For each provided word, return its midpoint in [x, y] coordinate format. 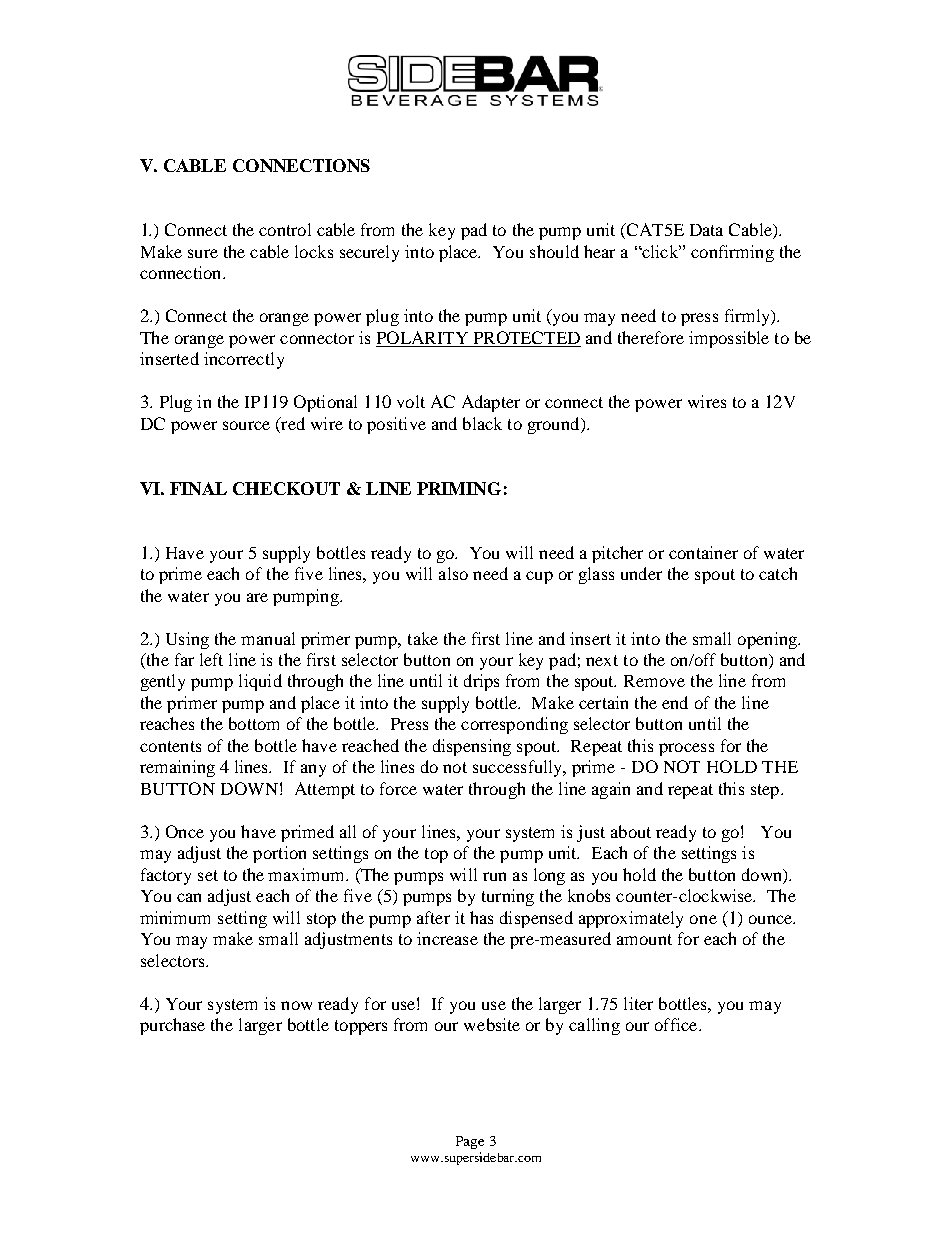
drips [481, 682]
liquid [260, 682]
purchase [172, 1026]
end [675, 702]
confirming [732, 253]
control [285, 229]
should [554, 251]
